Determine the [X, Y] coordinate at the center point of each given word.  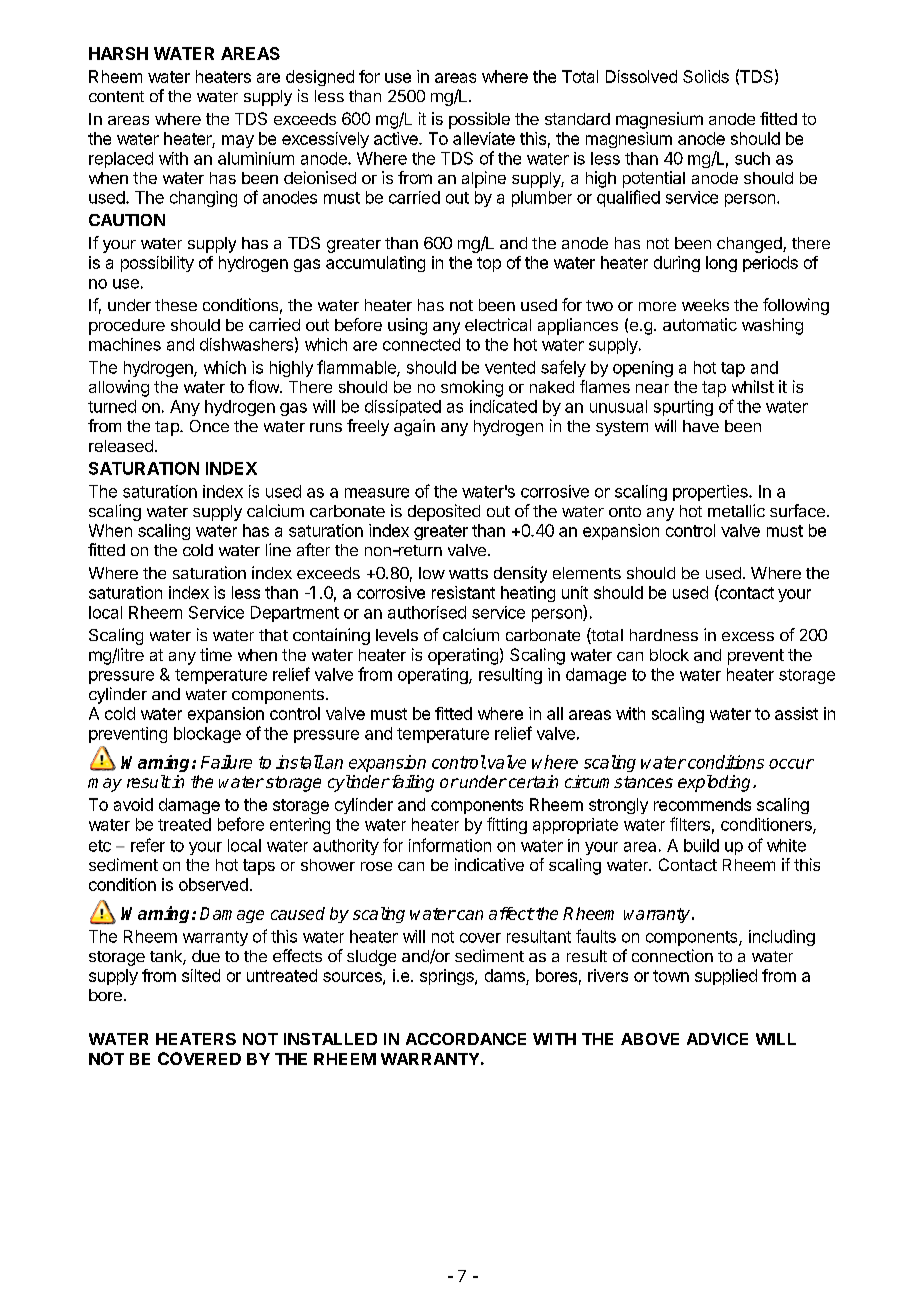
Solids [706, 76]
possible [479, 120]
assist [796, 713]
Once [209, 426]
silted [201, 975]
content [116, 96]
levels [397, 635]
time [216, 654]
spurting [683, 408]
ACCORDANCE [466, 1039]
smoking [472, 388]
